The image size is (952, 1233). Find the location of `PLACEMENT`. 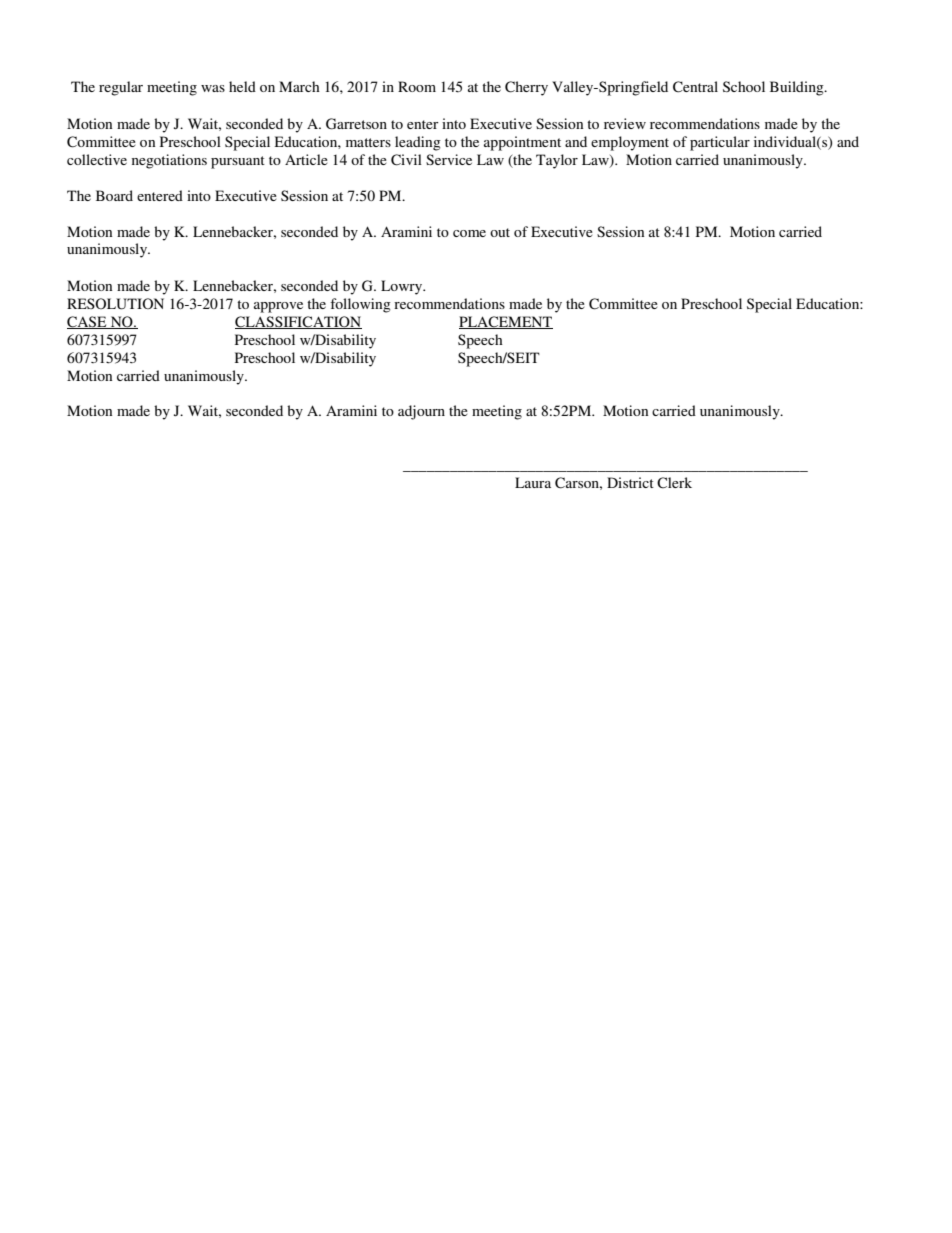

PLACEMENT is located at coordinates (506, 322).
